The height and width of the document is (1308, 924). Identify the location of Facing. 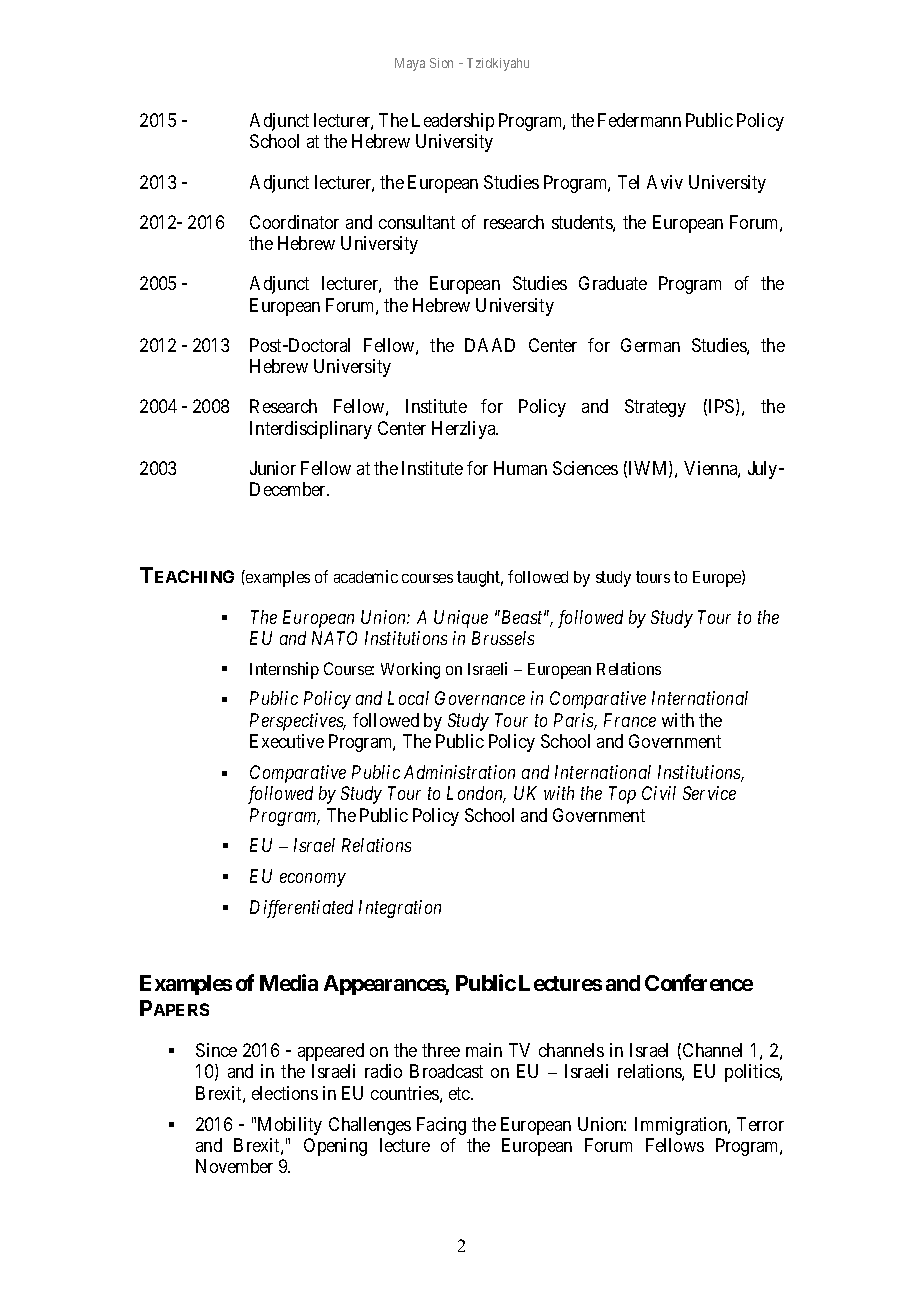
(441, 1126).
